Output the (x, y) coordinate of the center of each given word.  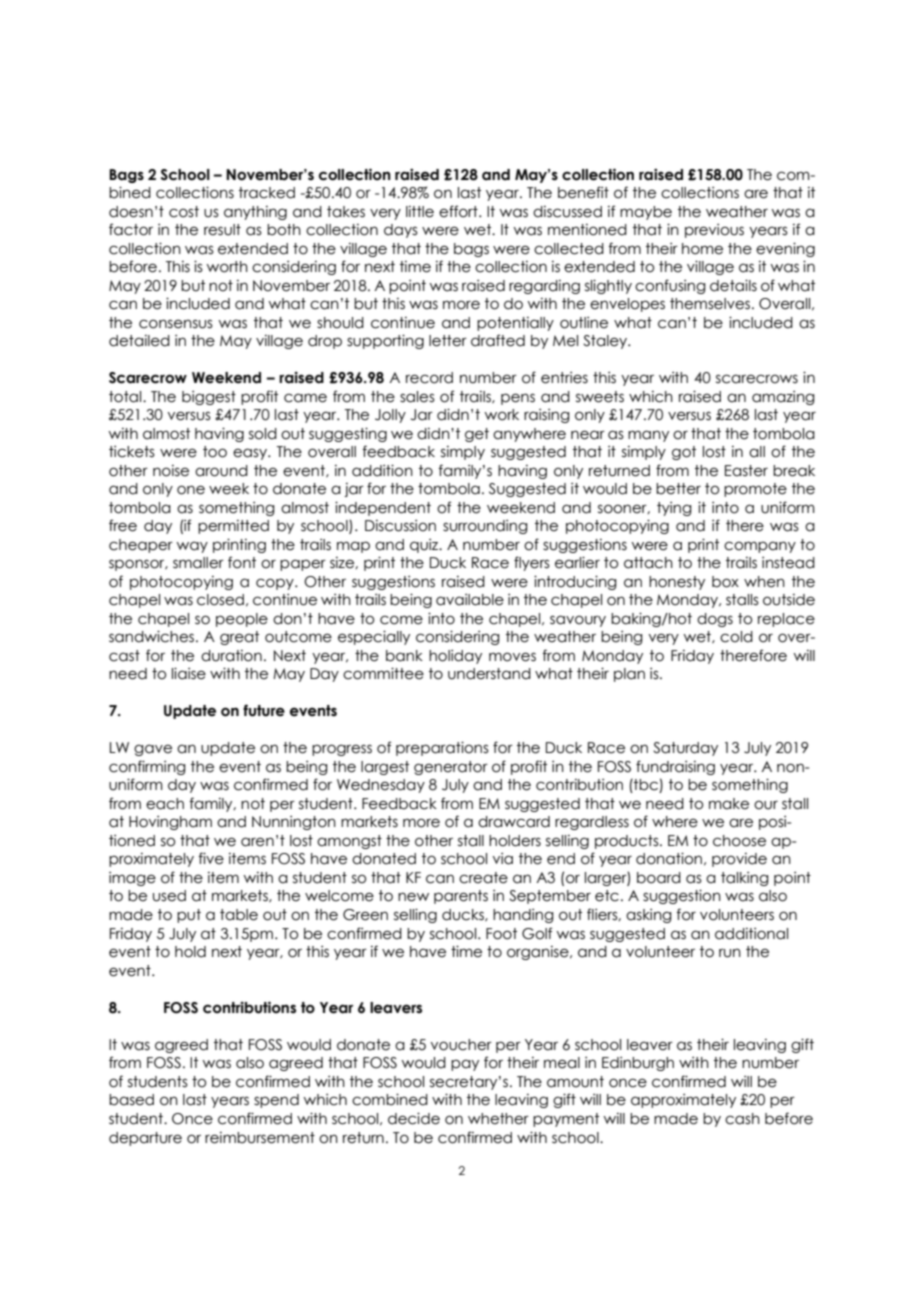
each (165, 804)
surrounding (485, 527)
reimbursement (260, 1138)
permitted (233, 527)
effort (459, 211)
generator (451, 768)
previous (714, 231)
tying (674, 509)
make (729, 804)
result (222, 230)
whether (498, 1119)
